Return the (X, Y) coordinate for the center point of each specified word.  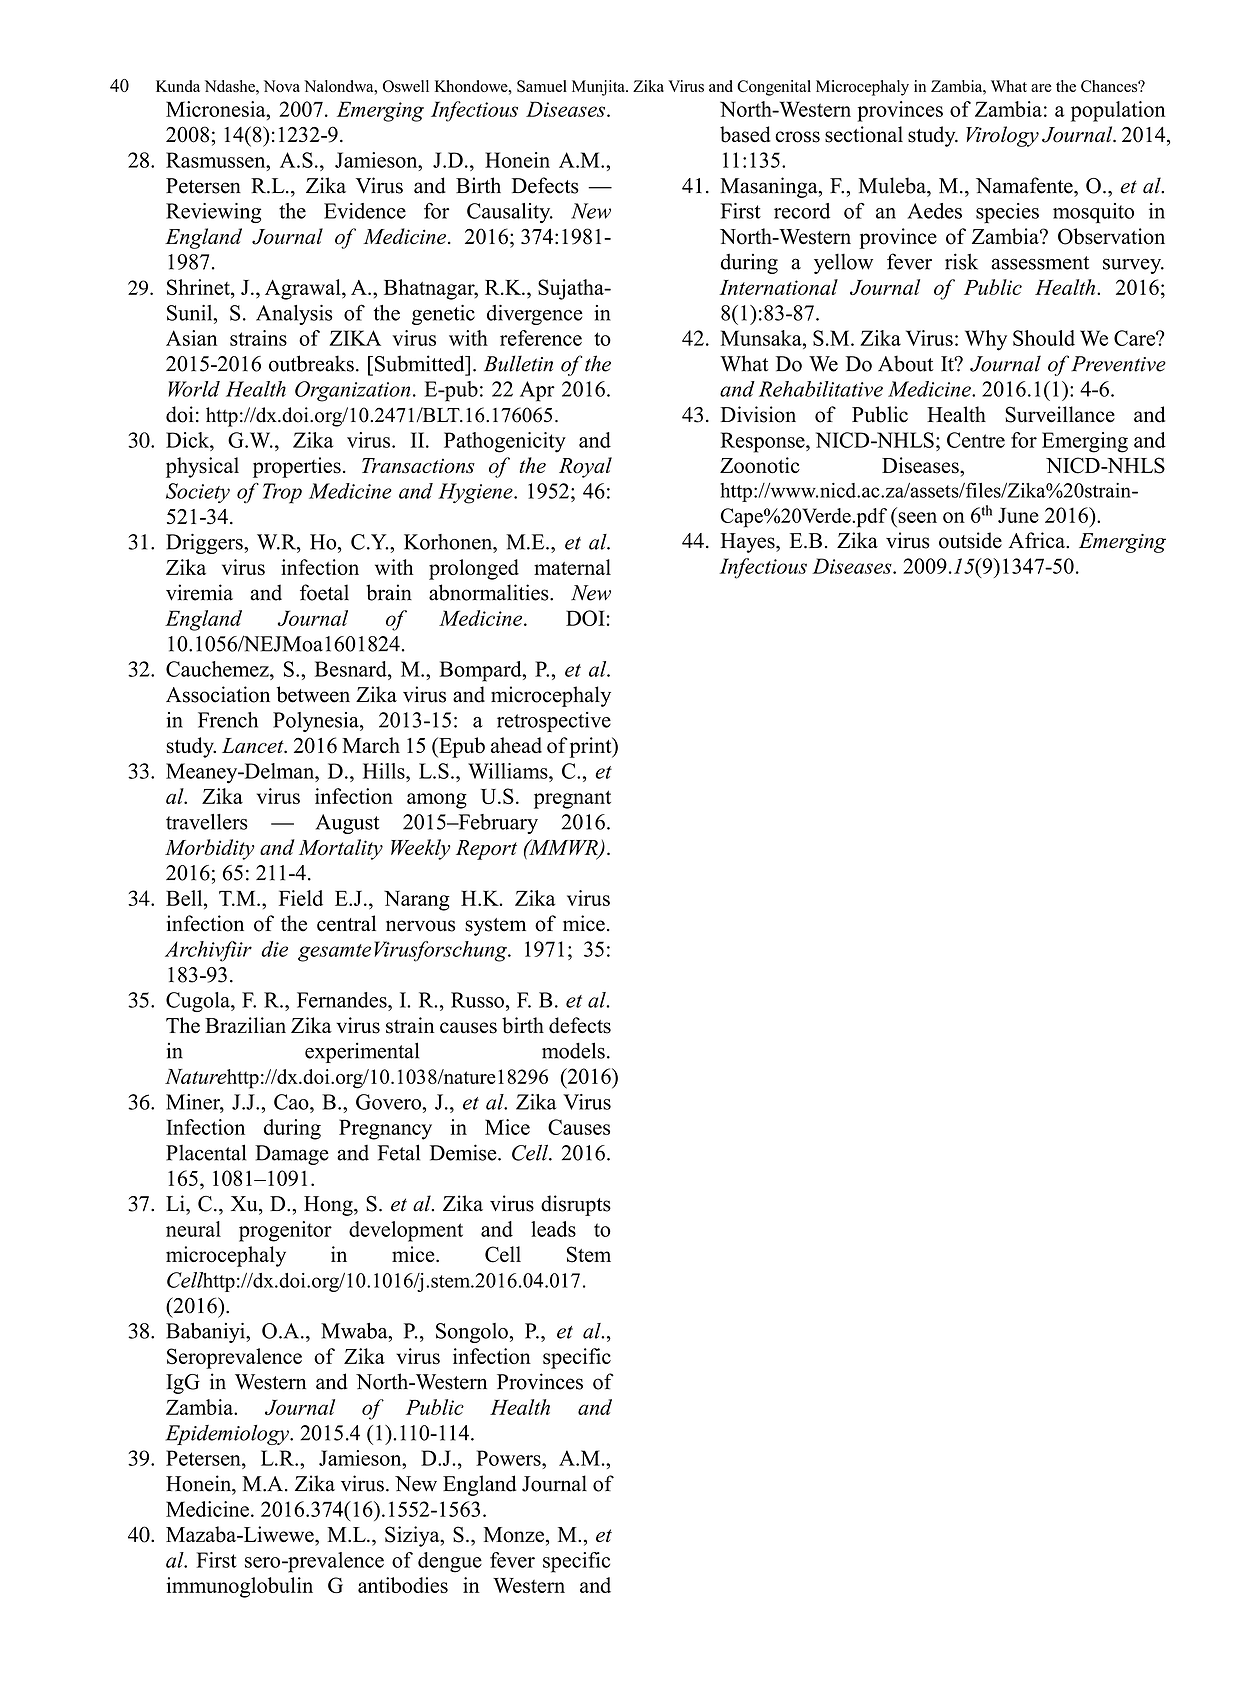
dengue (450, 1562)
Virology (1002, 136)
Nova (282, 86)
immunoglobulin (239, 1587)
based (745, 134)
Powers (509, 1458)
